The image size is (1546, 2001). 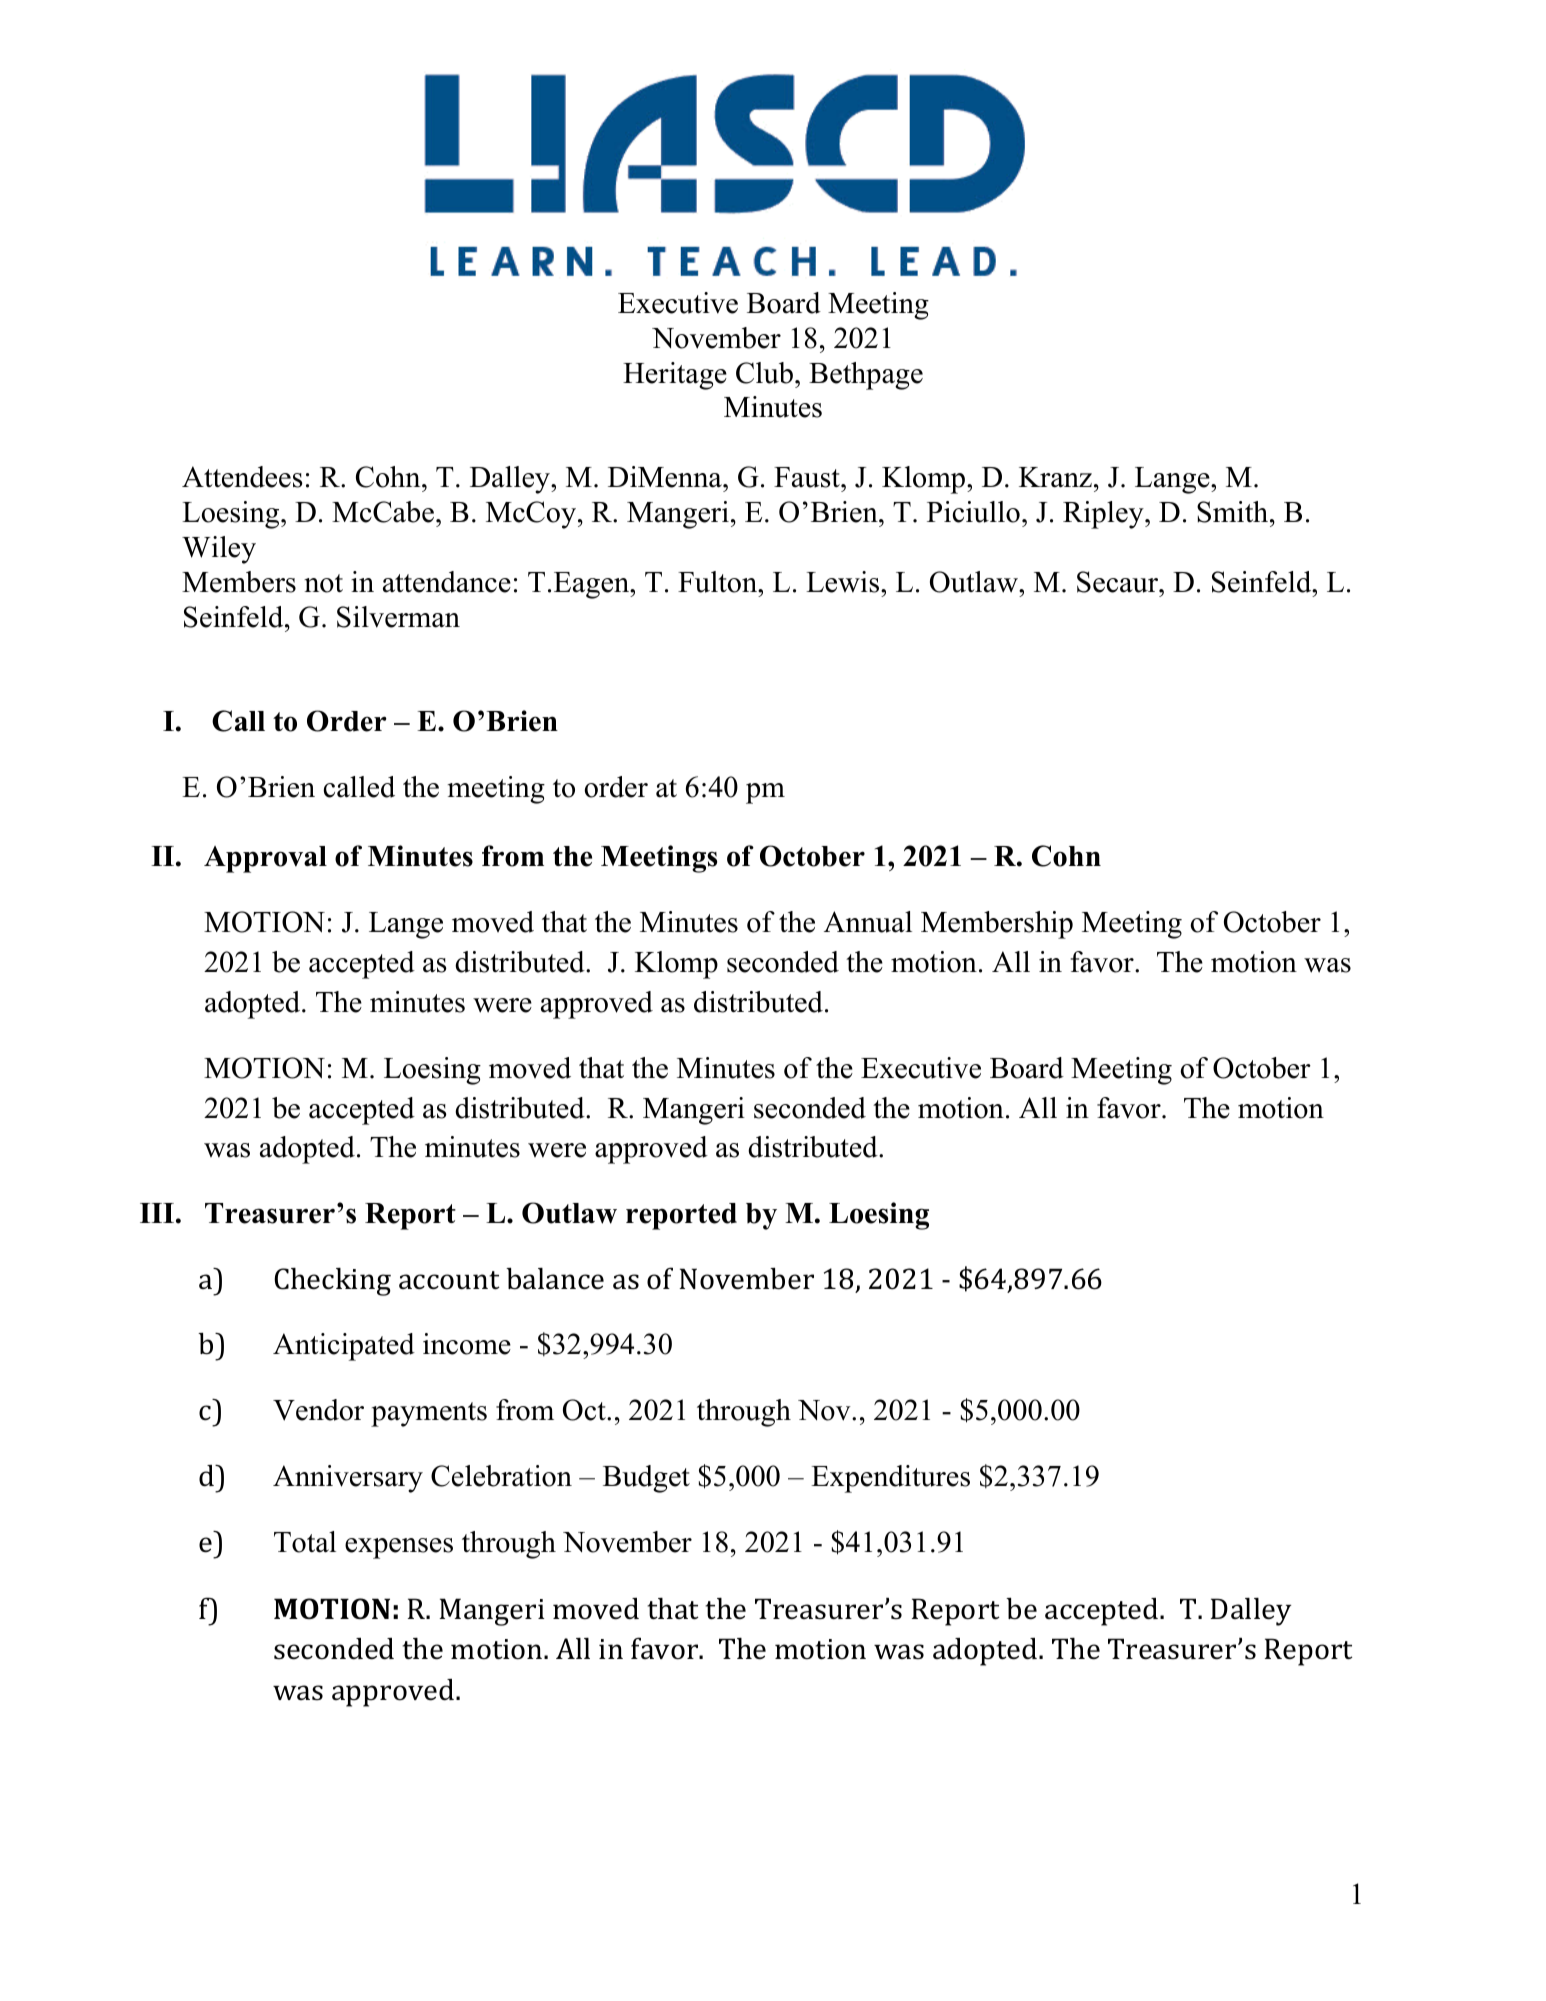 What do you see at coordinates (157, 1213) in the image?
I see `III` at bounding box center [157, 1213].
